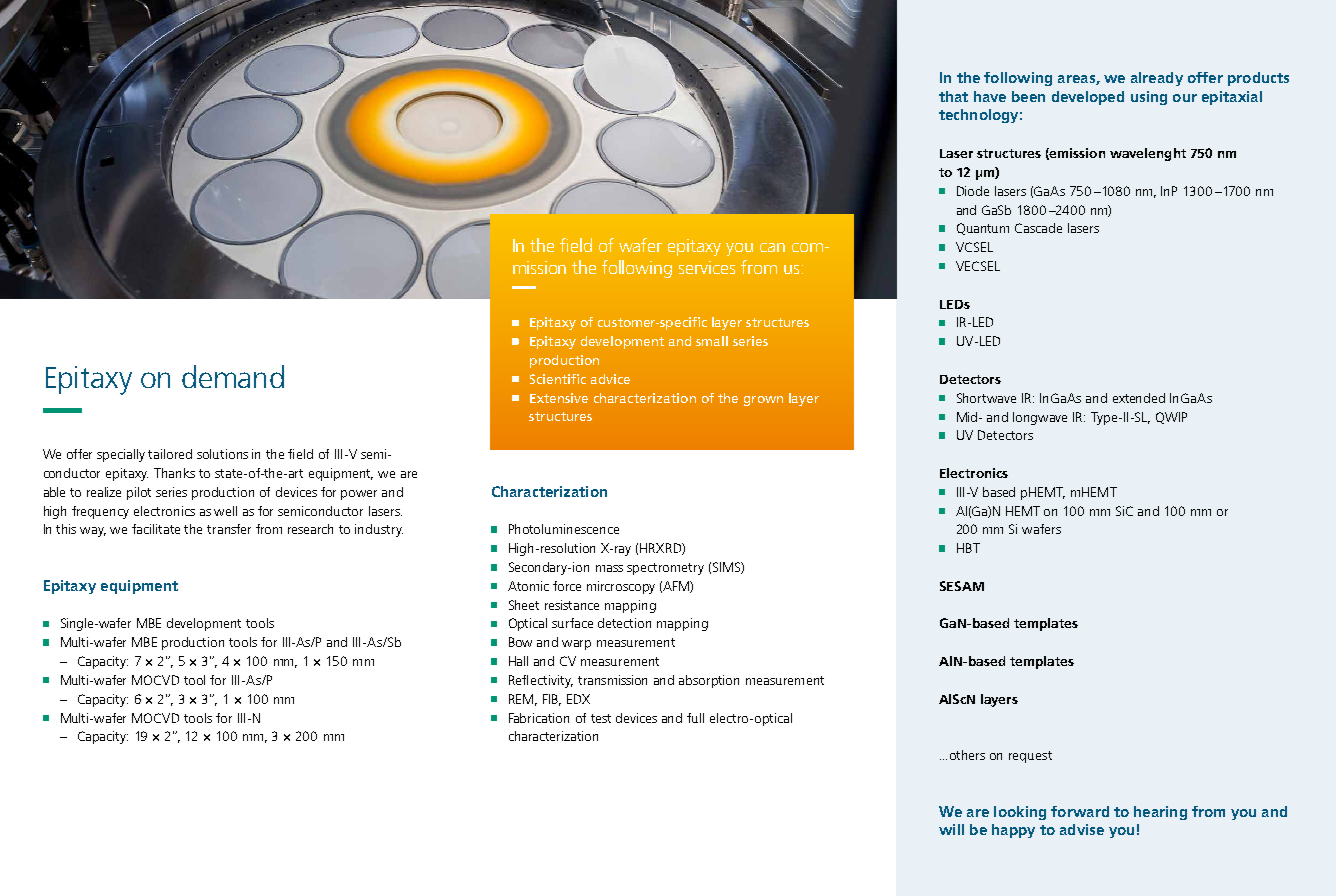 This screenshot has height=896, width=1336. I want to click on full, so click(695, 718).
